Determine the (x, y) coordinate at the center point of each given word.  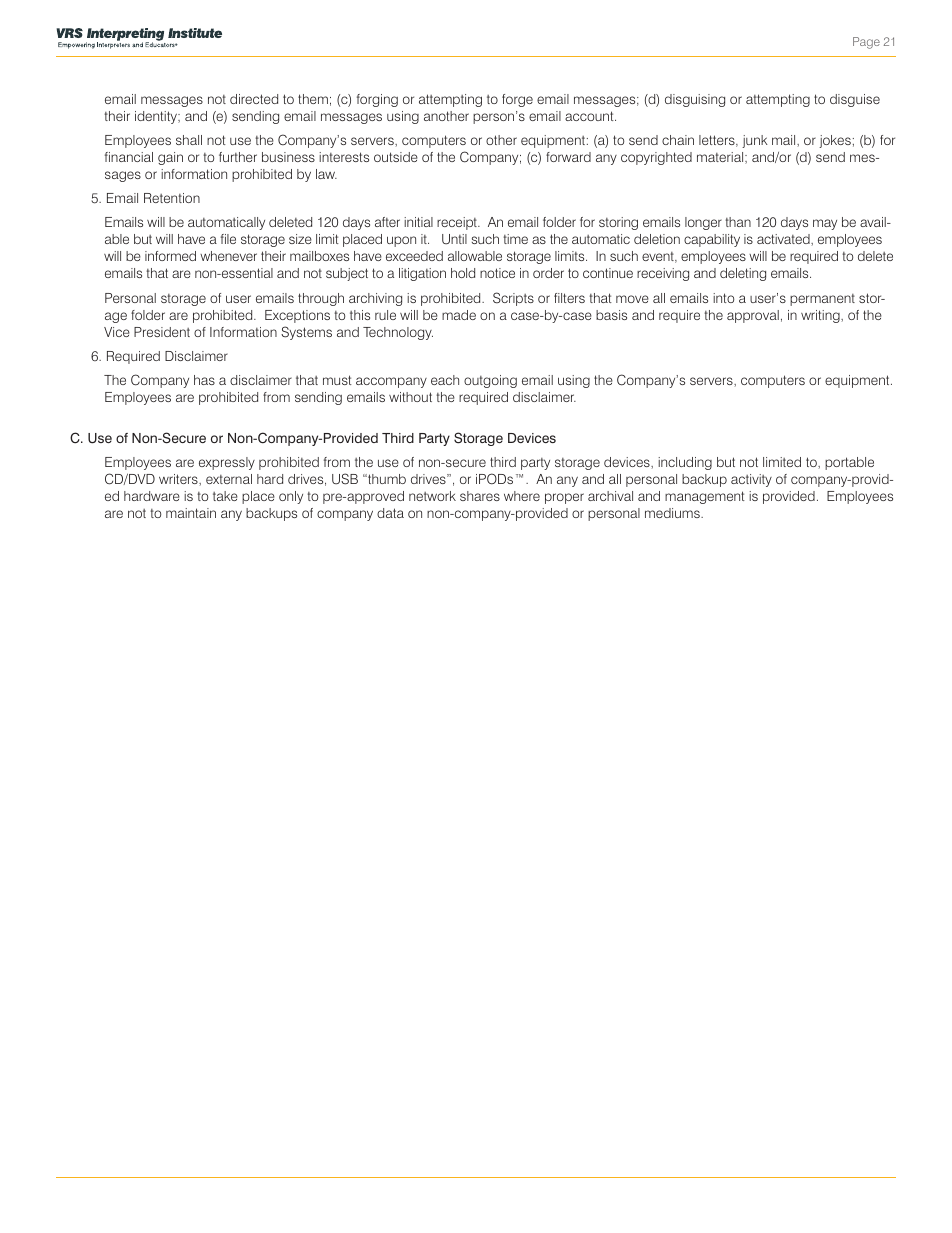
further (238, 157)
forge (517, 100)
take (225, 496)
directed (254, 99)
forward (568, 157)
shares (480, 496)
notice (497, 273)
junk (755, 141)
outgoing (490, 381)
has (204, 380)
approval (753, 316)
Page (866, 43)
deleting (743, 274)
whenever (228, 256)
